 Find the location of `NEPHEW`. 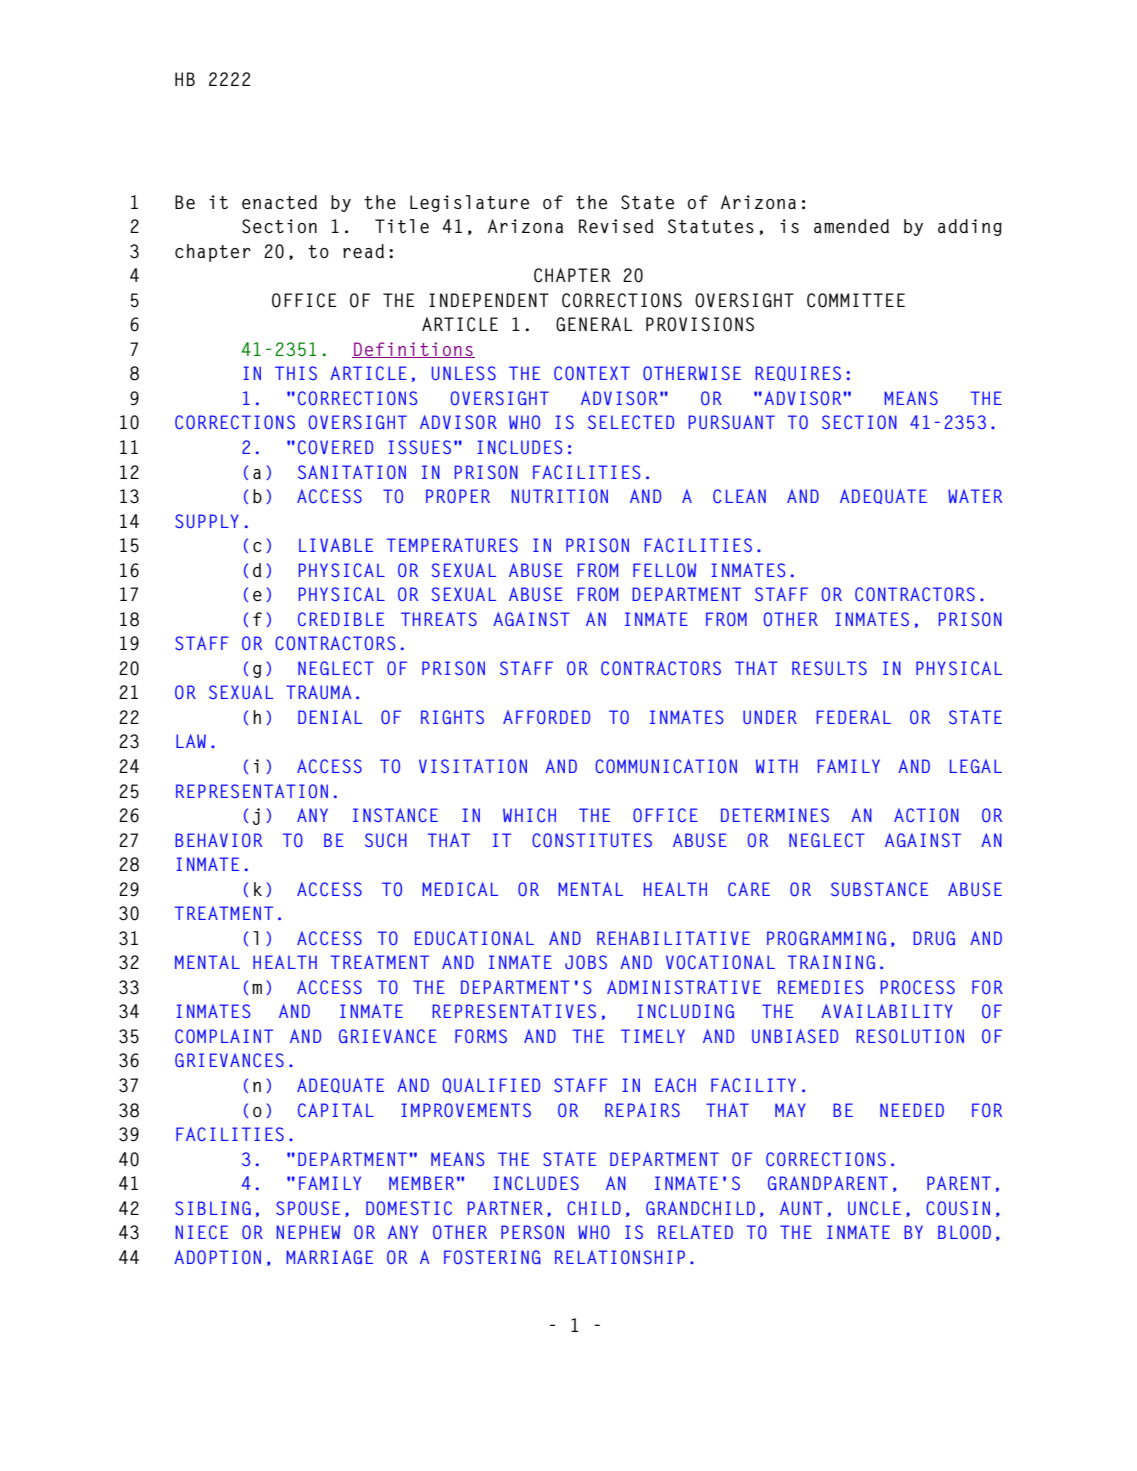

NEPHEW is located at coordinates (308, 1232).
